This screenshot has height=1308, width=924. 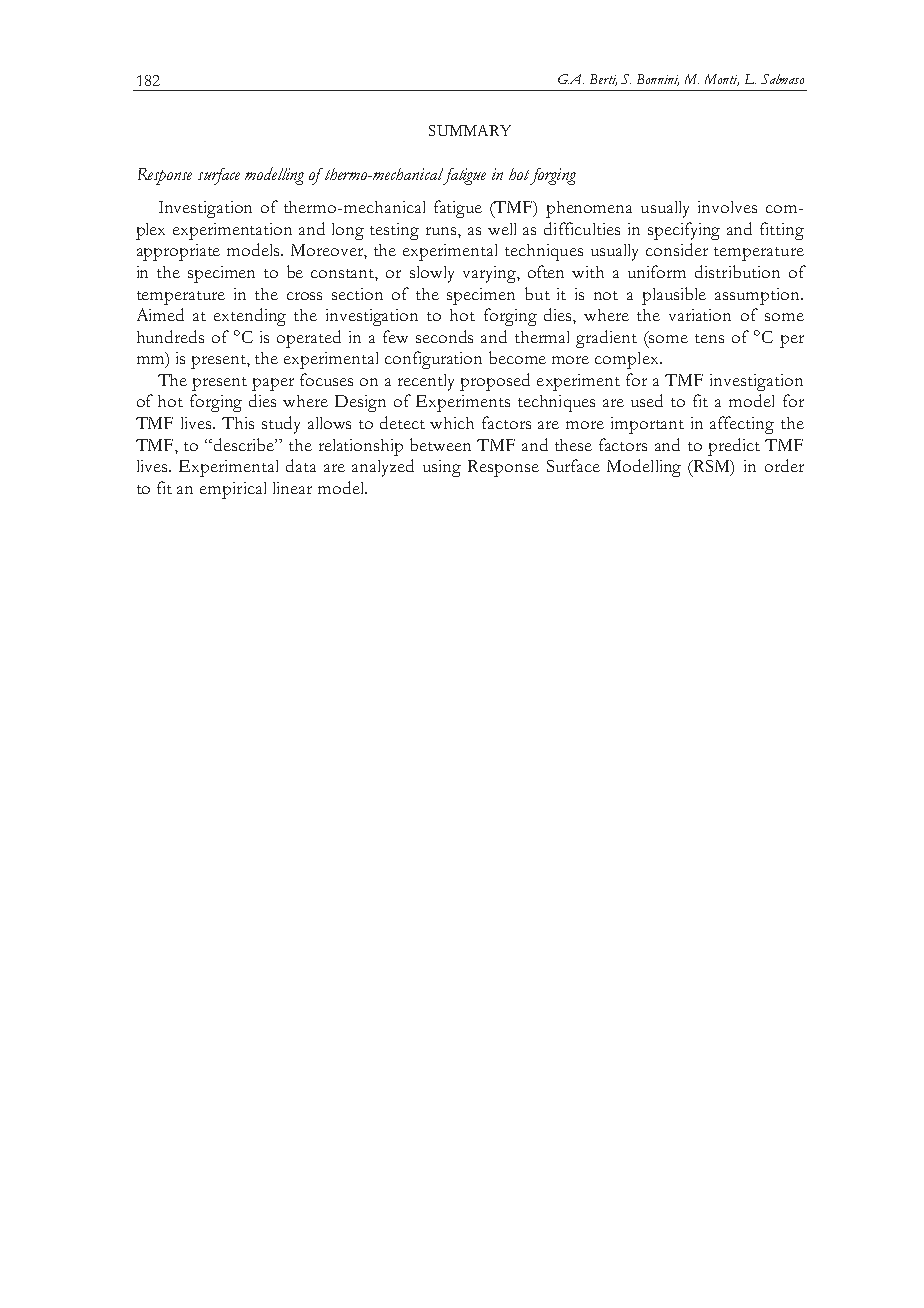 I want to click on involves, so click(x=727, y=207).
